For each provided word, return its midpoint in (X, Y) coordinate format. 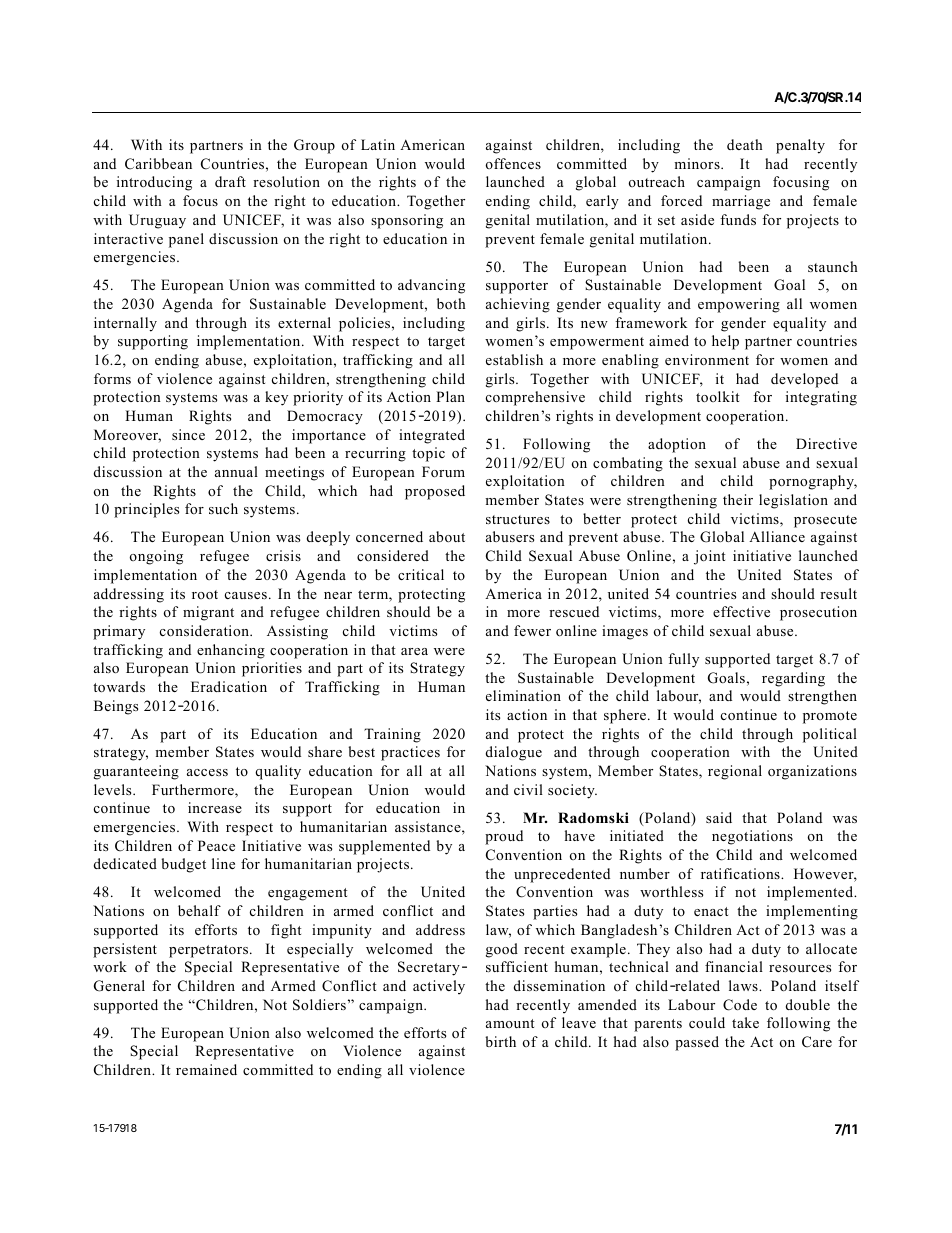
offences (513, 163)
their (738, 499)
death (745, 144)
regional (735, 772)
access (207, 772)
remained (206, 1069)
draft (230, 181)
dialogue (514, 753)
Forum (443, 471)
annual (236, 471)
